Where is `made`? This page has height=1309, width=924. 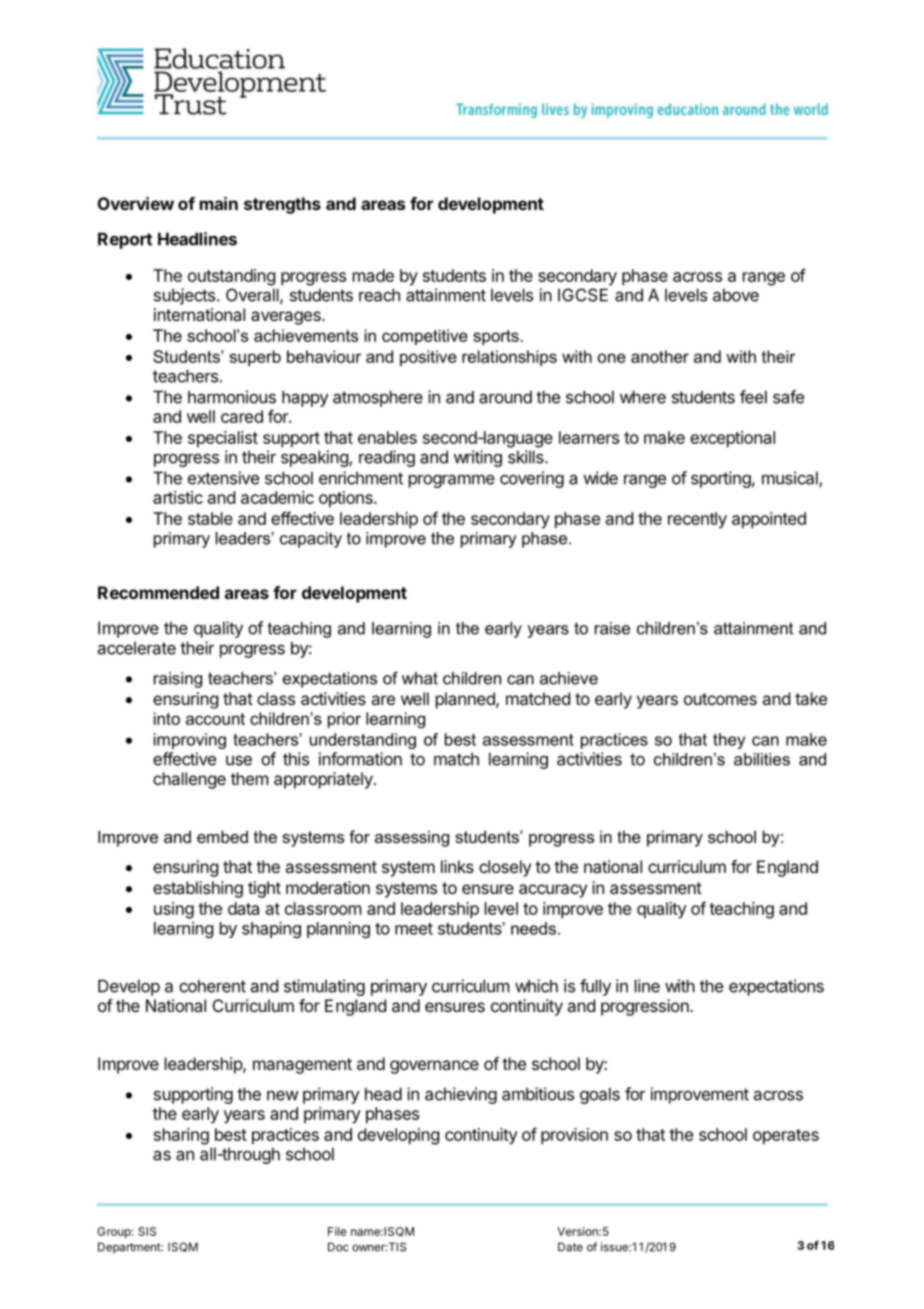
made is located at coordinates (373, 275).
